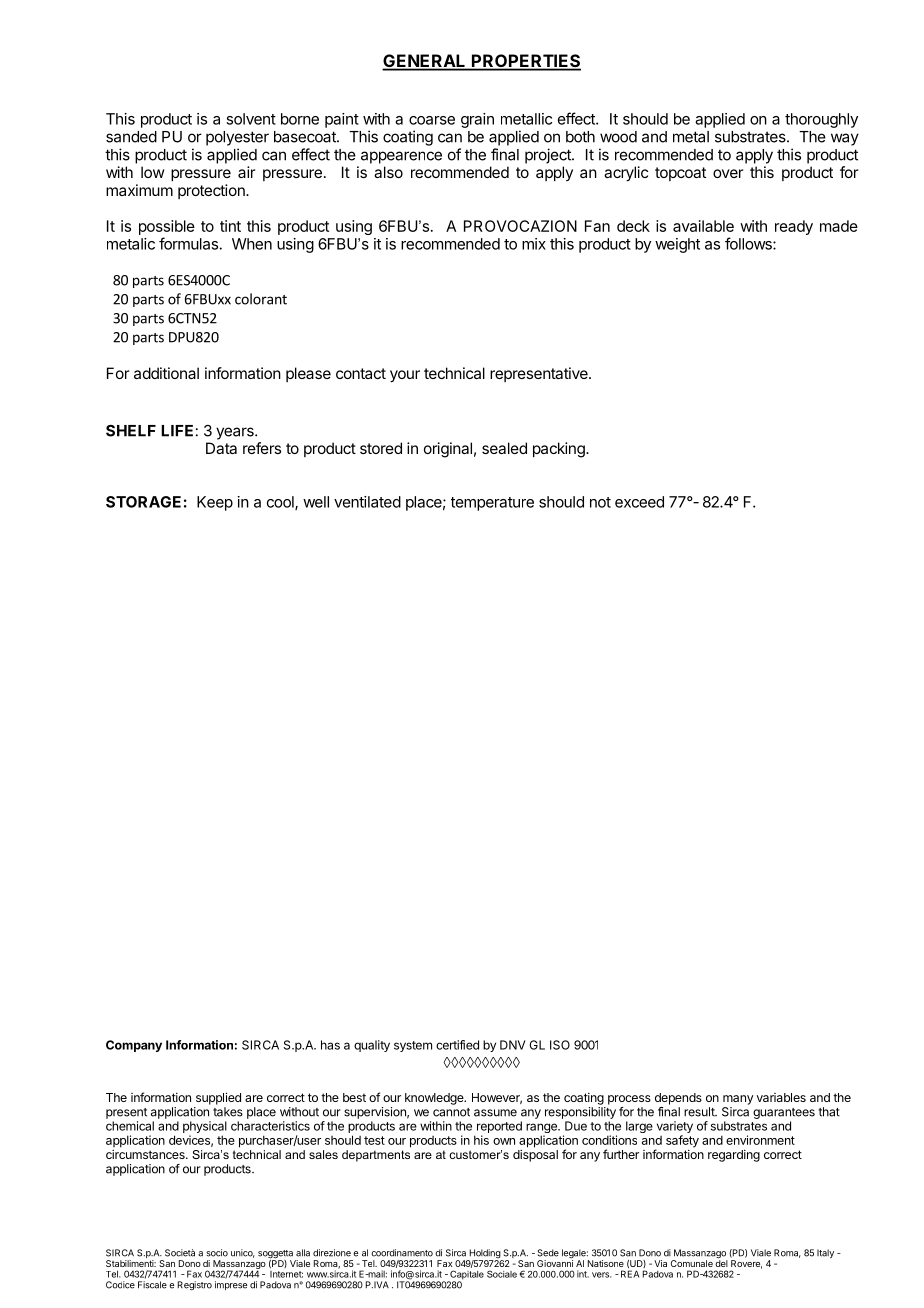  What do you see at coordinates (639, 502) in the image?
I see `exceed` at bounding box center [639, 502].
